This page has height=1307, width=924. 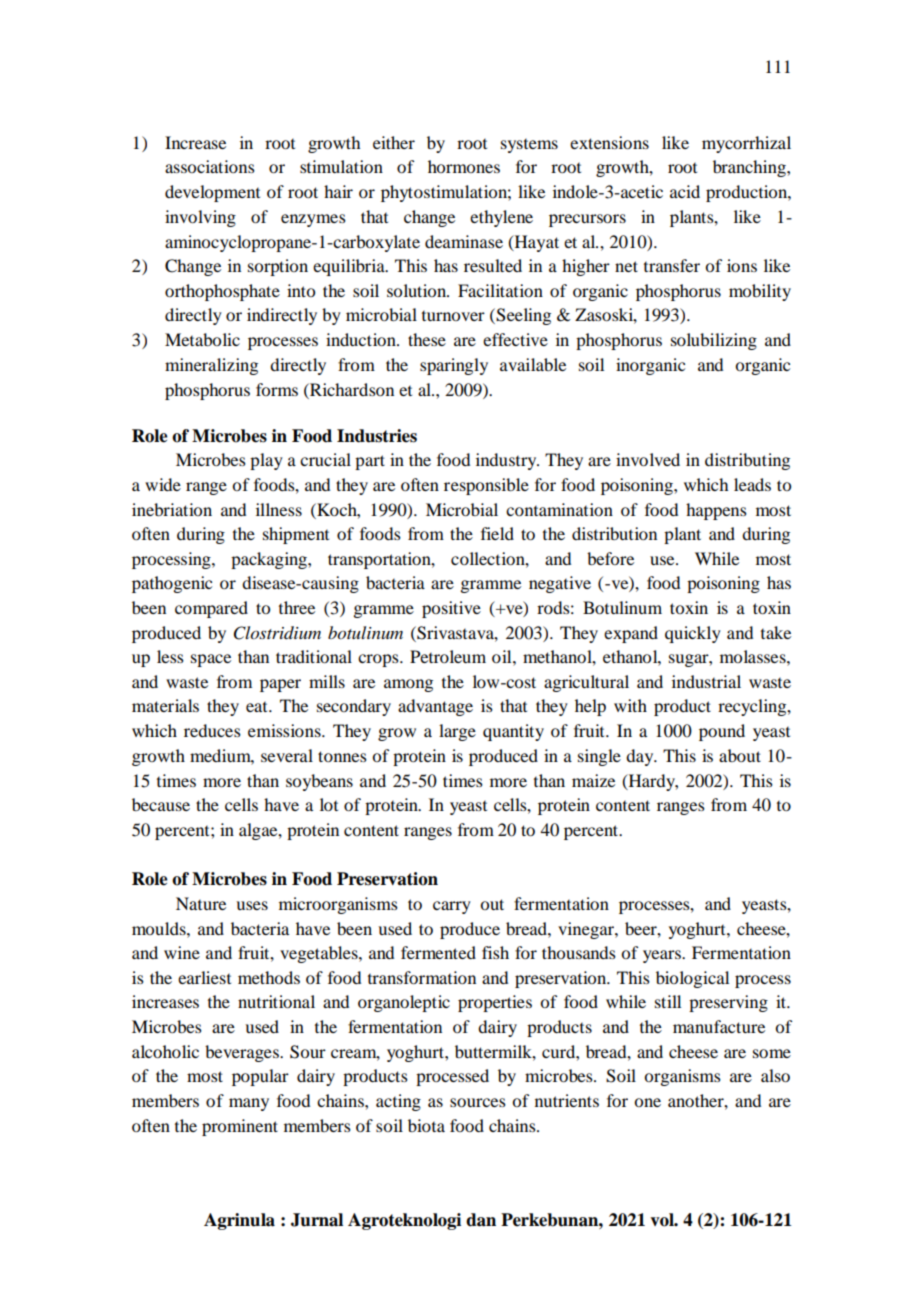 What do you see at coordinates (240, 1127) in the page?
I see `prominent` at bounding box center [240, 1127].
